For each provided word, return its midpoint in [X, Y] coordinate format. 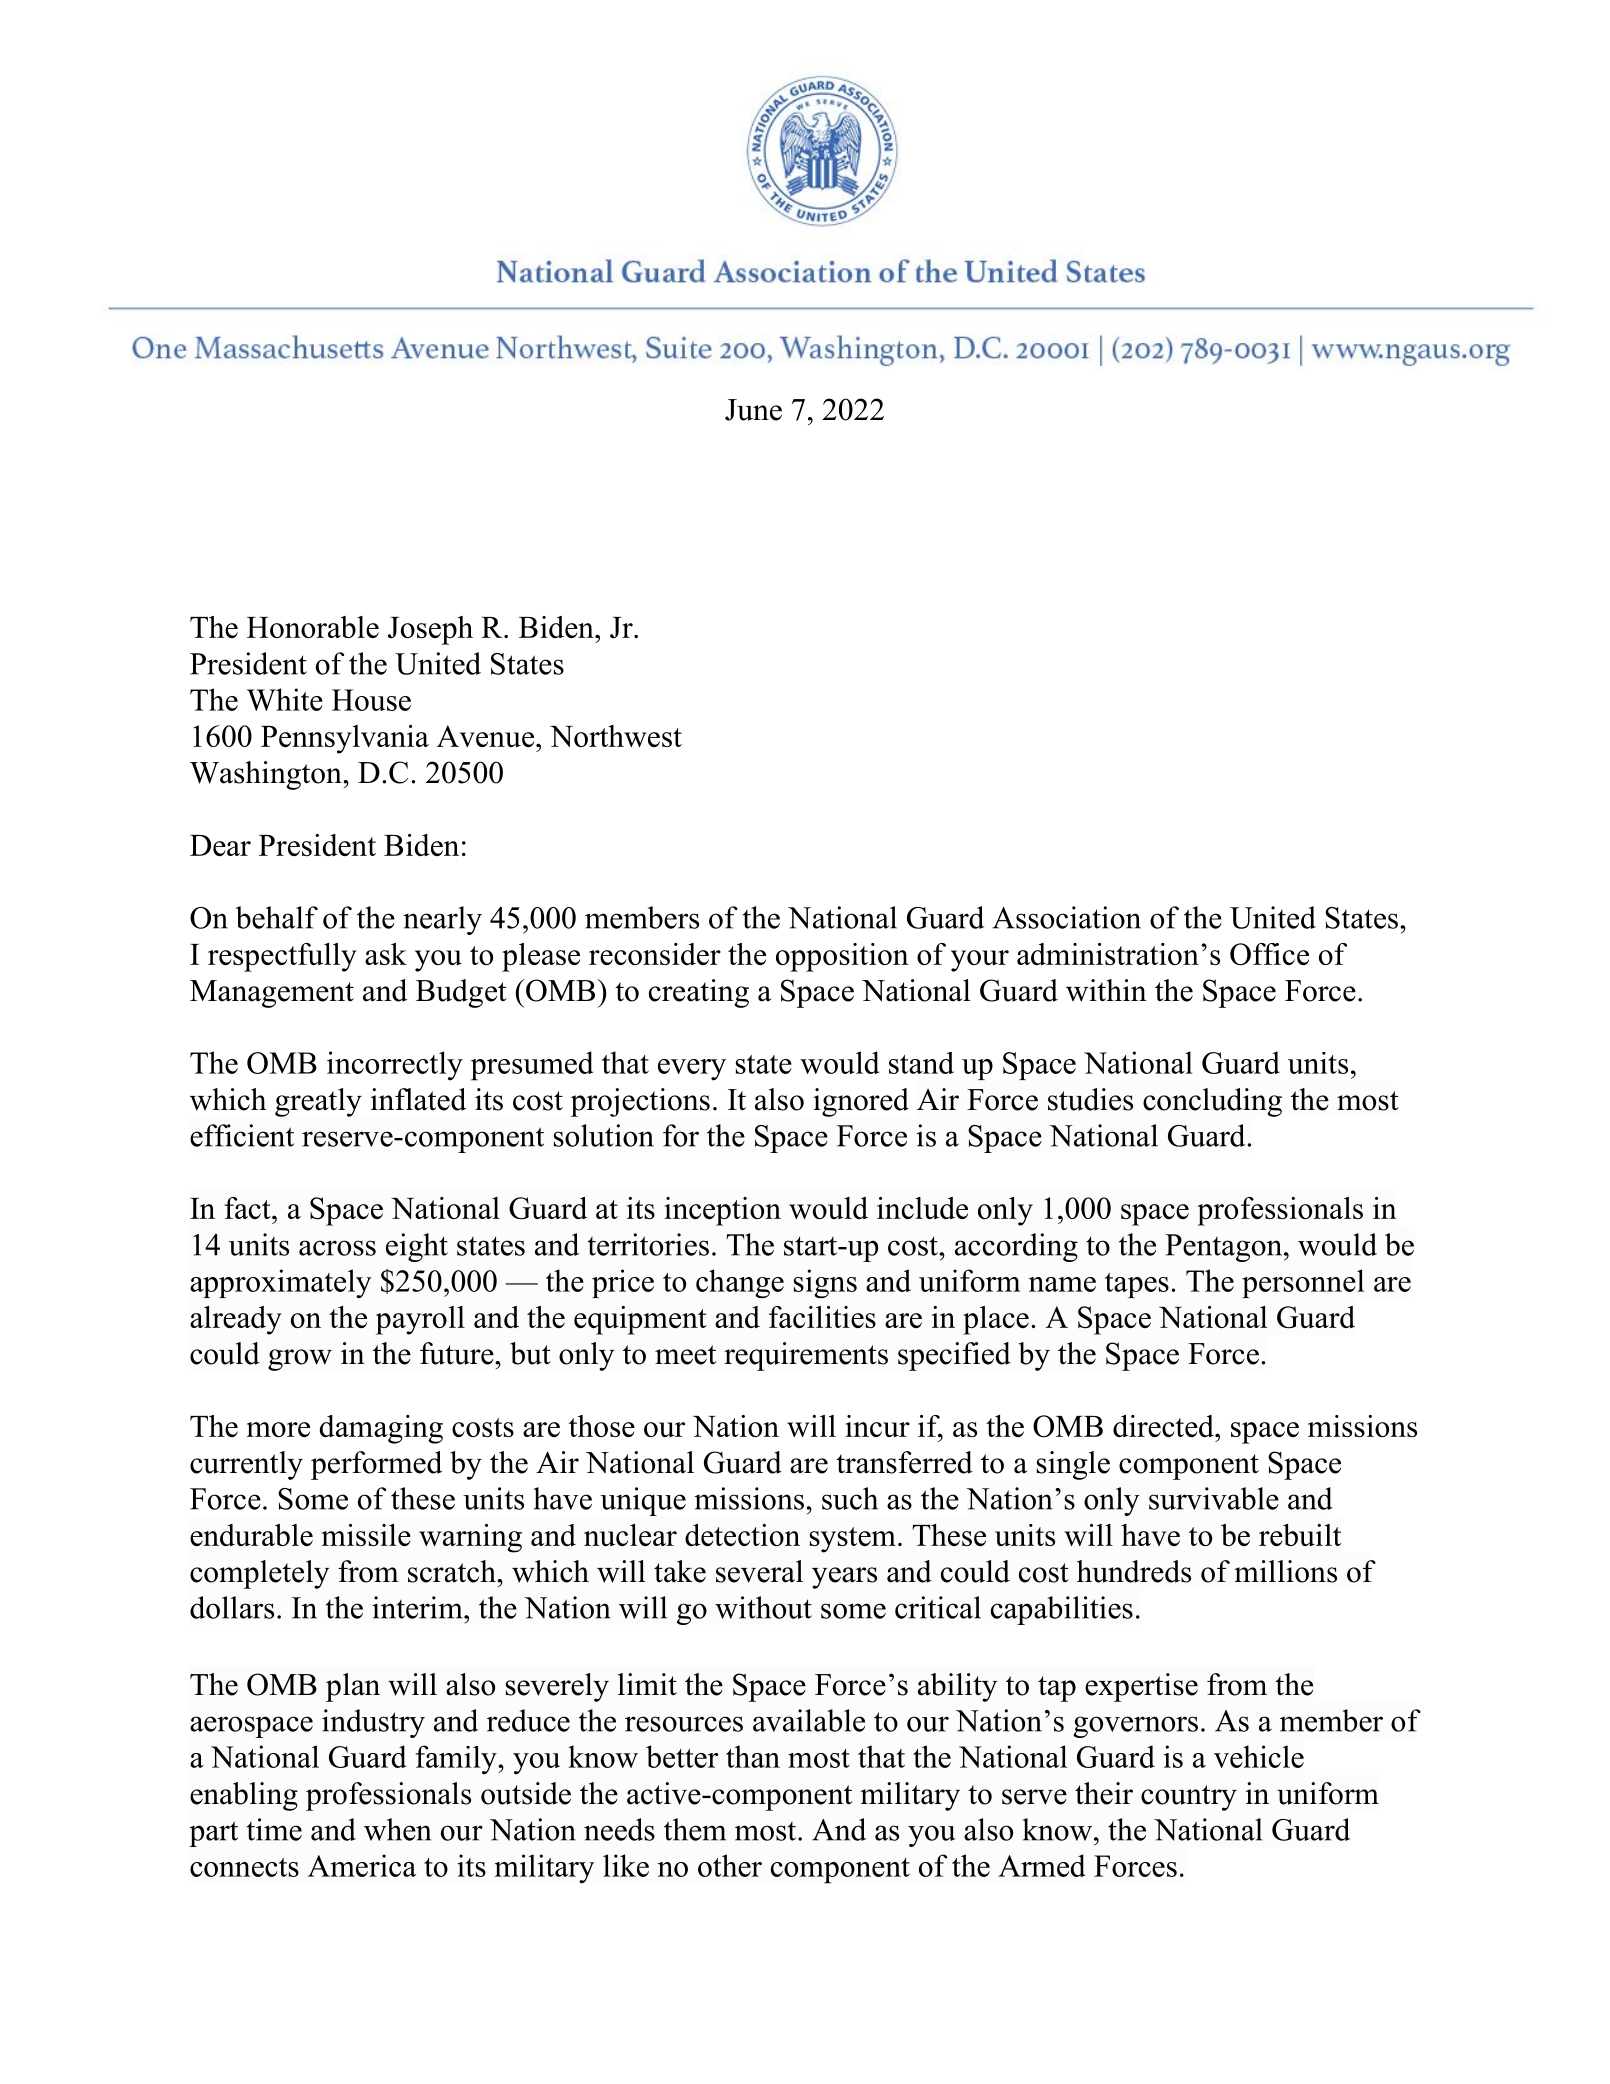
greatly [318, 1102]
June [753, 410]
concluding [1212, 1102]
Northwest [616, 736]
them [695, 1829]
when [398, 1829]
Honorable [313, 627]
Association [1066, 917]
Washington [267, 775]
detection [742, 1535]
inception [722, 1211]
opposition [842, 957]
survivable [1214, 1498]
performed [376, 1465]
